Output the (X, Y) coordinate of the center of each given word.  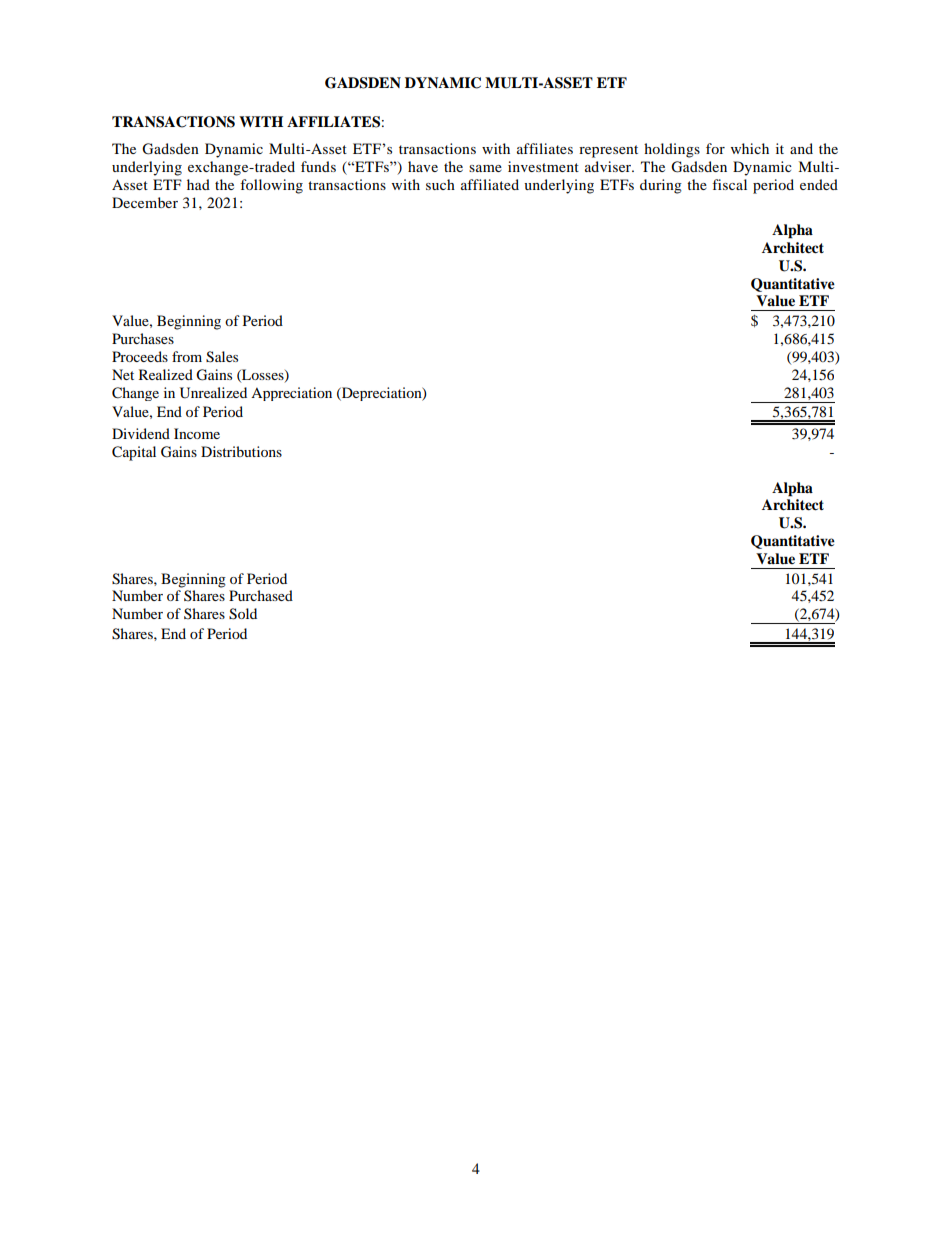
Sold (243, 614)
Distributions (241, 451)
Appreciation (291, 394)
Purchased (261, 595)
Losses (263, 375)
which (750, 148)
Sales (222, 357)
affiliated (490, 184)
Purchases (143, 338)
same (485, 168)
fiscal (729, 184)
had (198, 184)
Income (197, 433)
